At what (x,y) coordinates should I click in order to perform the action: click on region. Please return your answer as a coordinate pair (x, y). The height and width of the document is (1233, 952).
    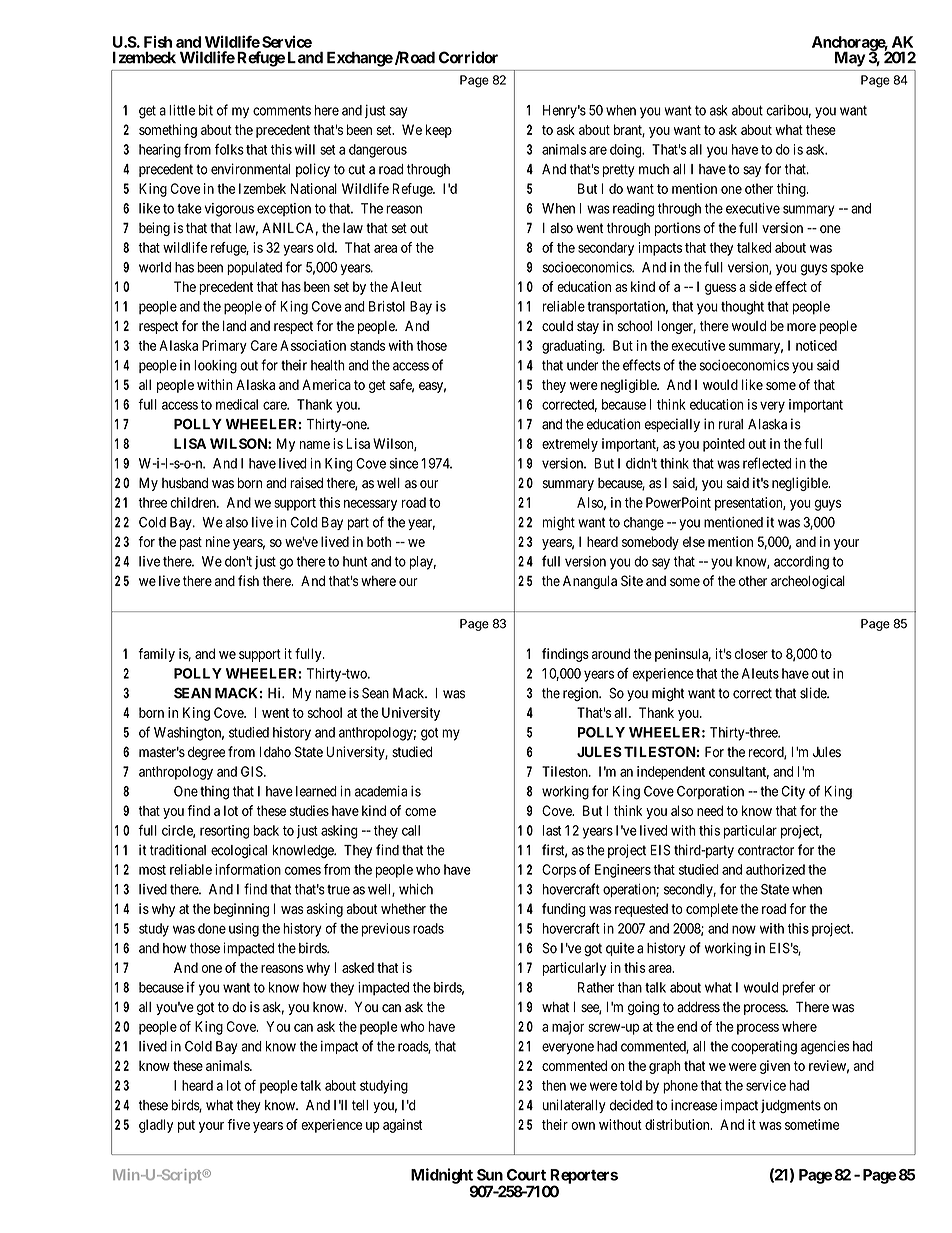
    Looking at the image, I should click on (582, 694).
